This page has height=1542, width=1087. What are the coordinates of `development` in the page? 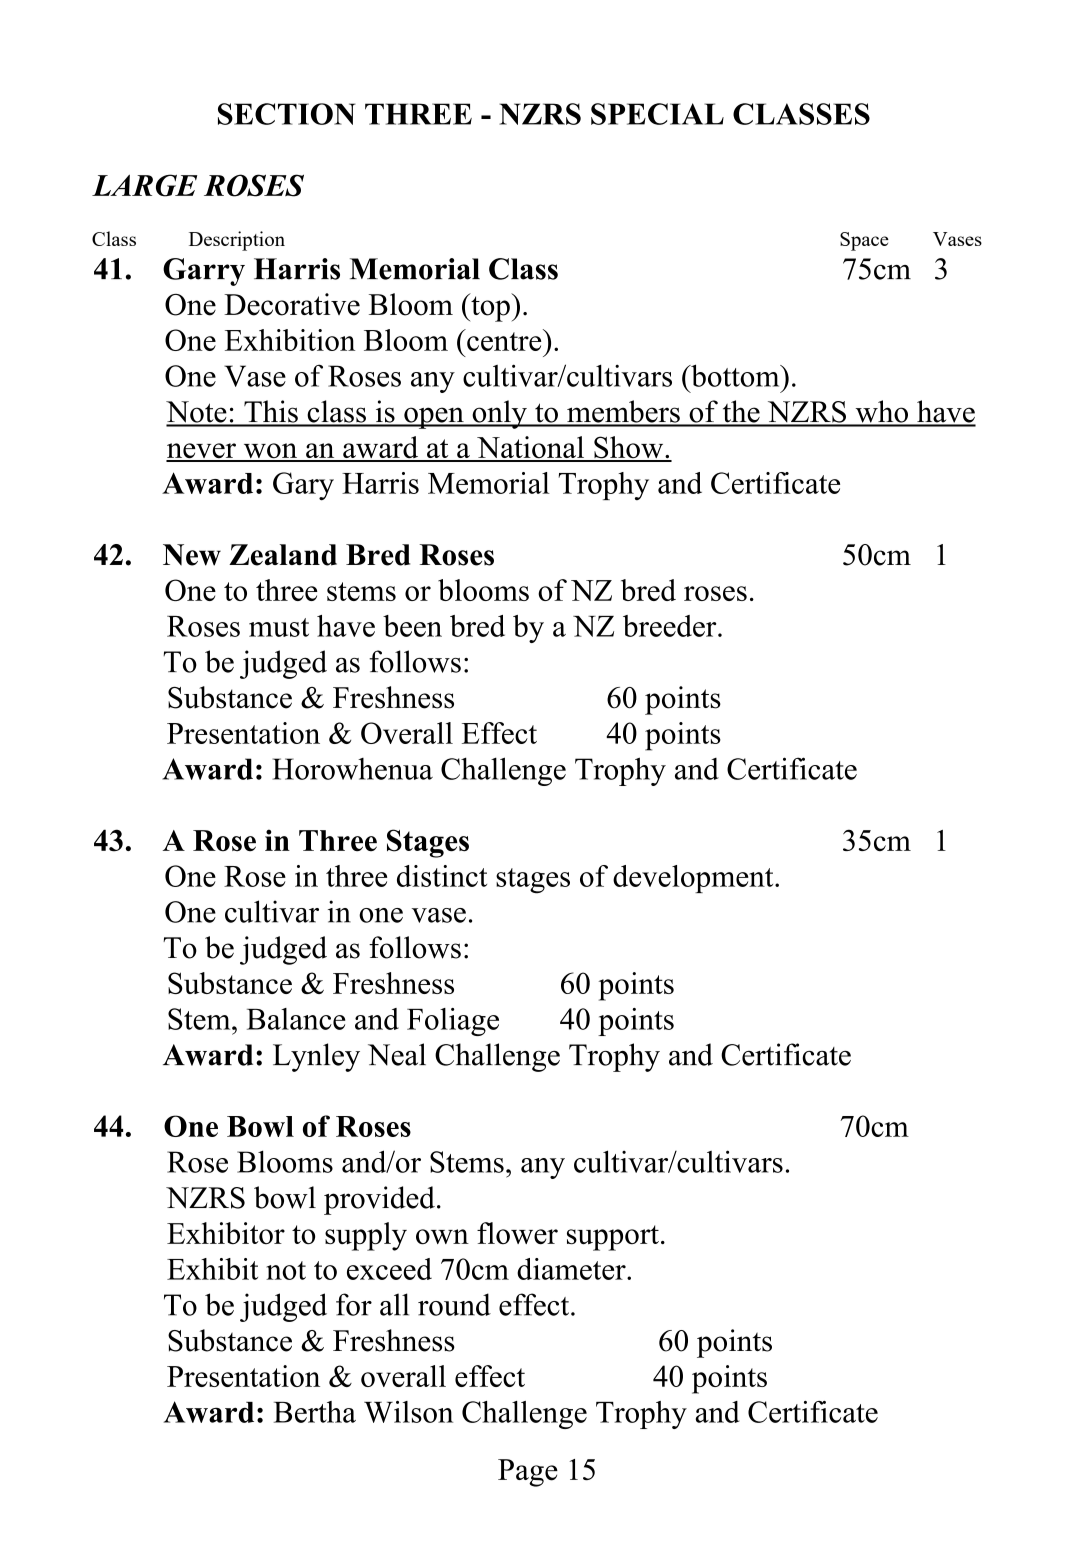 It's located at (694, 879).
